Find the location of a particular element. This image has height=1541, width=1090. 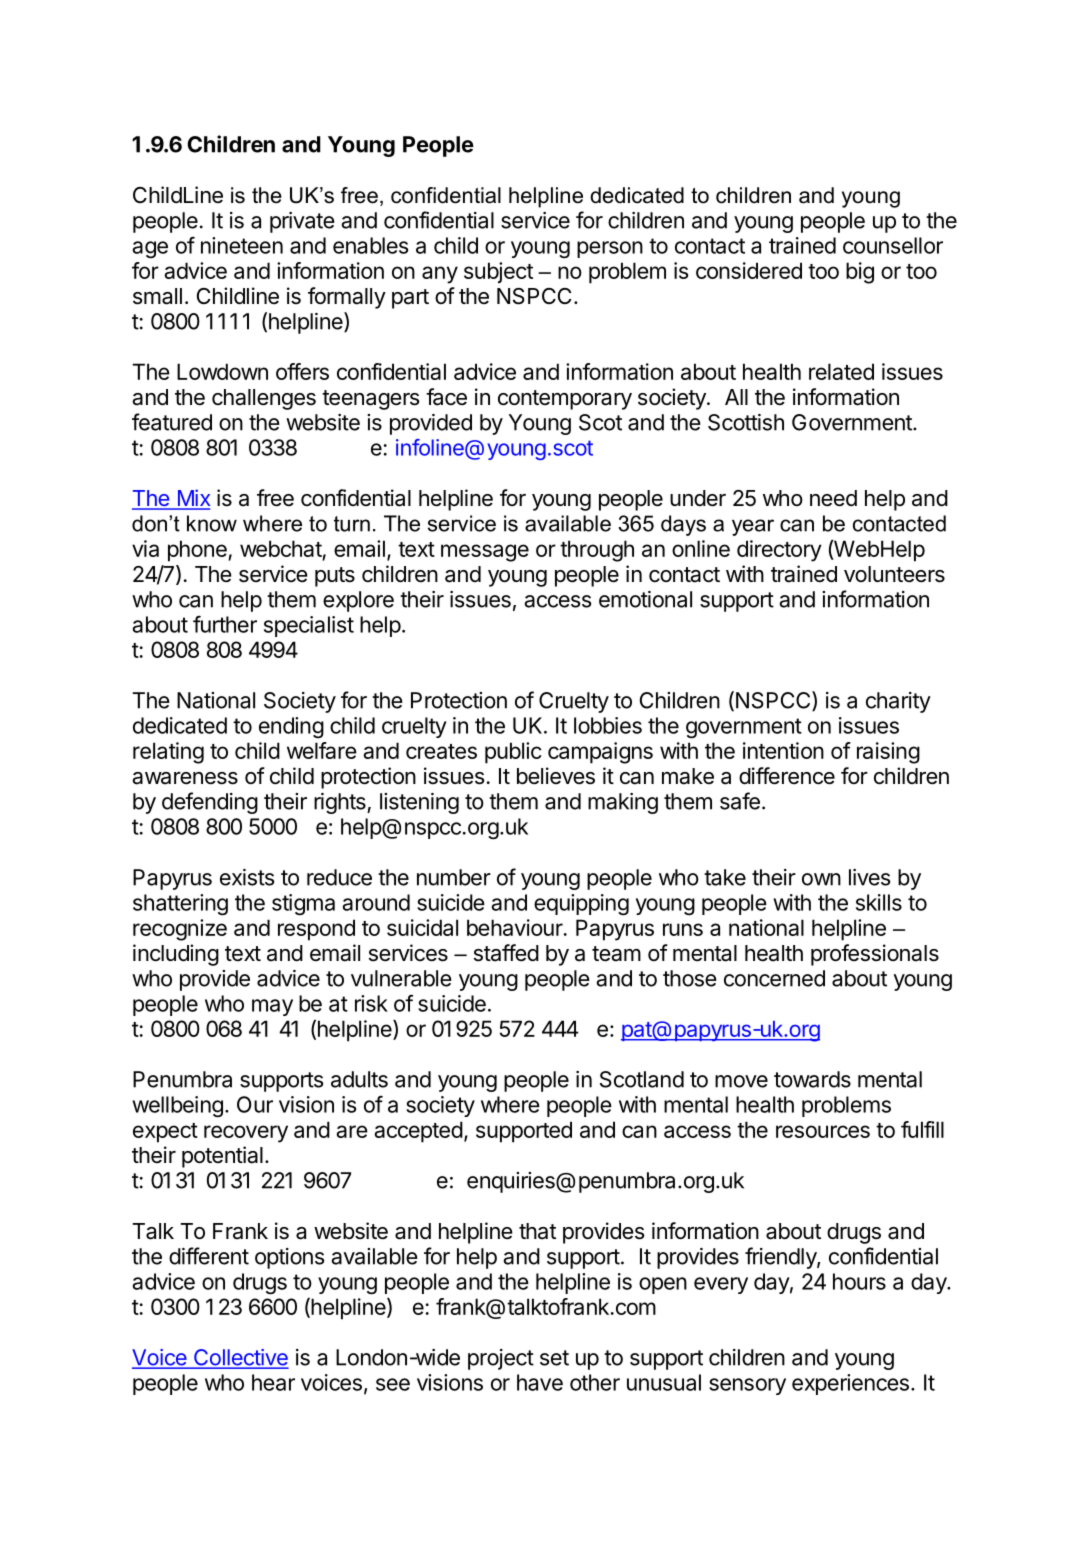

further is located at coordinates (225, 624).
